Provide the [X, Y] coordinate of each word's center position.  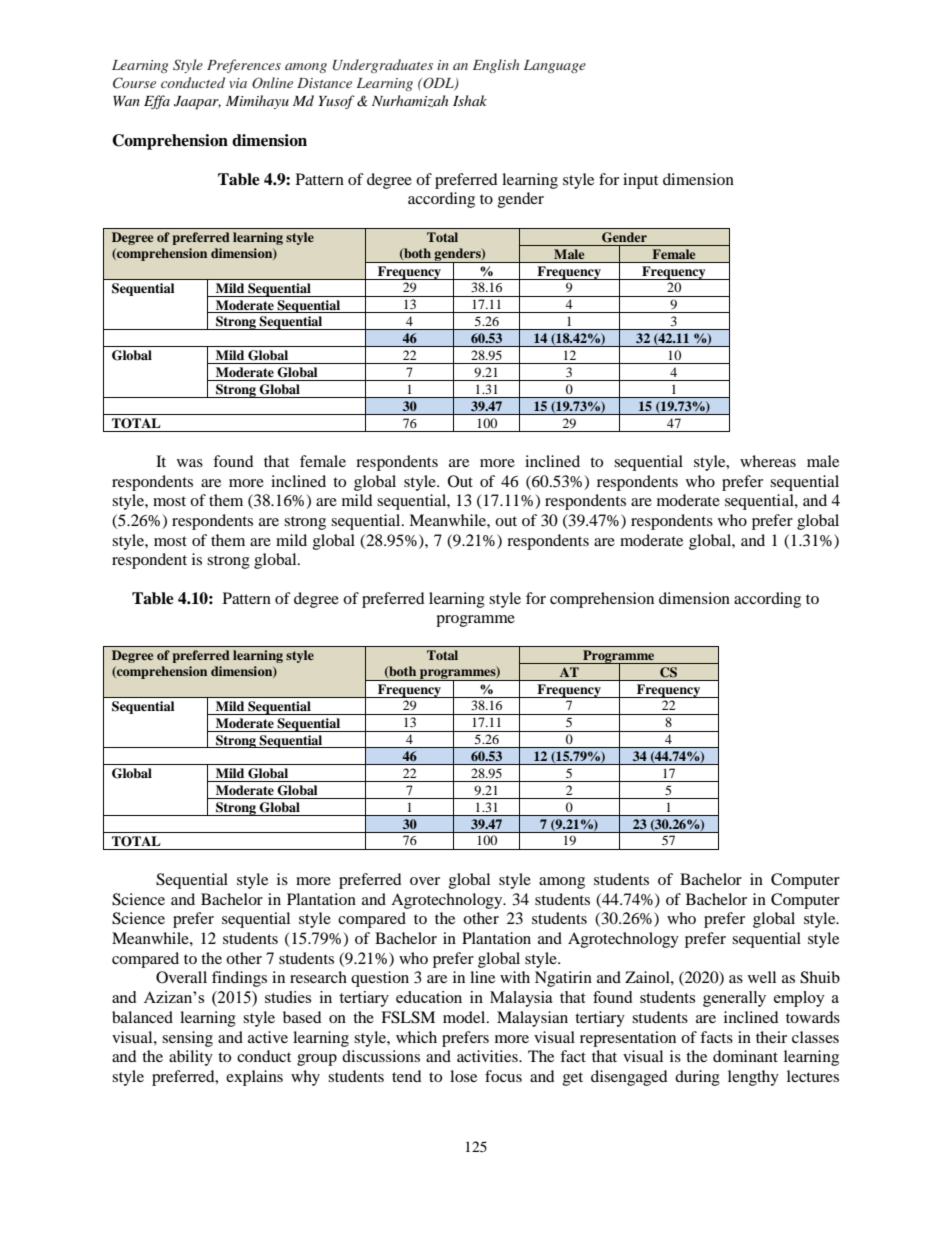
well [762, 977]
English [496, 66]
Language [555, 66]
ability [191, 1058]
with [515, 977]
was [190, 463]
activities [488, 1056]
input [640, 181]
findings [239, 979]
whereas [768, 461]
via [238, 83]
